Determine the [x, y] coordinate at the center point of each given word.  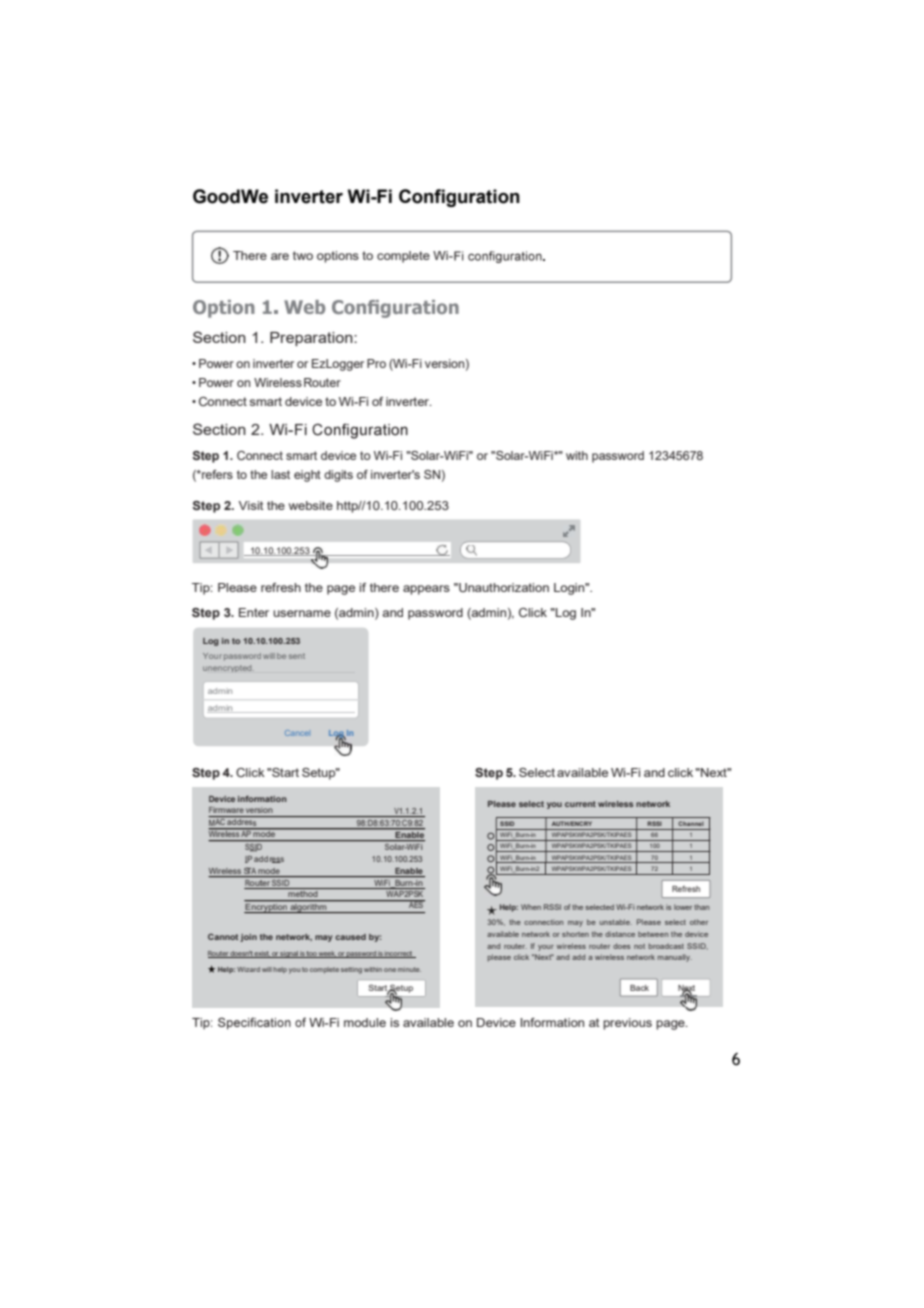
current [580, 804]
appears [426, 590]
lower [683, 907]
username [302, 613]
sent [297, 656]
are [280, 256]
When [531, 907]
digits [338, 476]
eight [307, 476]
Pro [376, 363]
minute [409, 969]
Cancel [297, 733]
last [280, 474]
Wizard [248, 969]
